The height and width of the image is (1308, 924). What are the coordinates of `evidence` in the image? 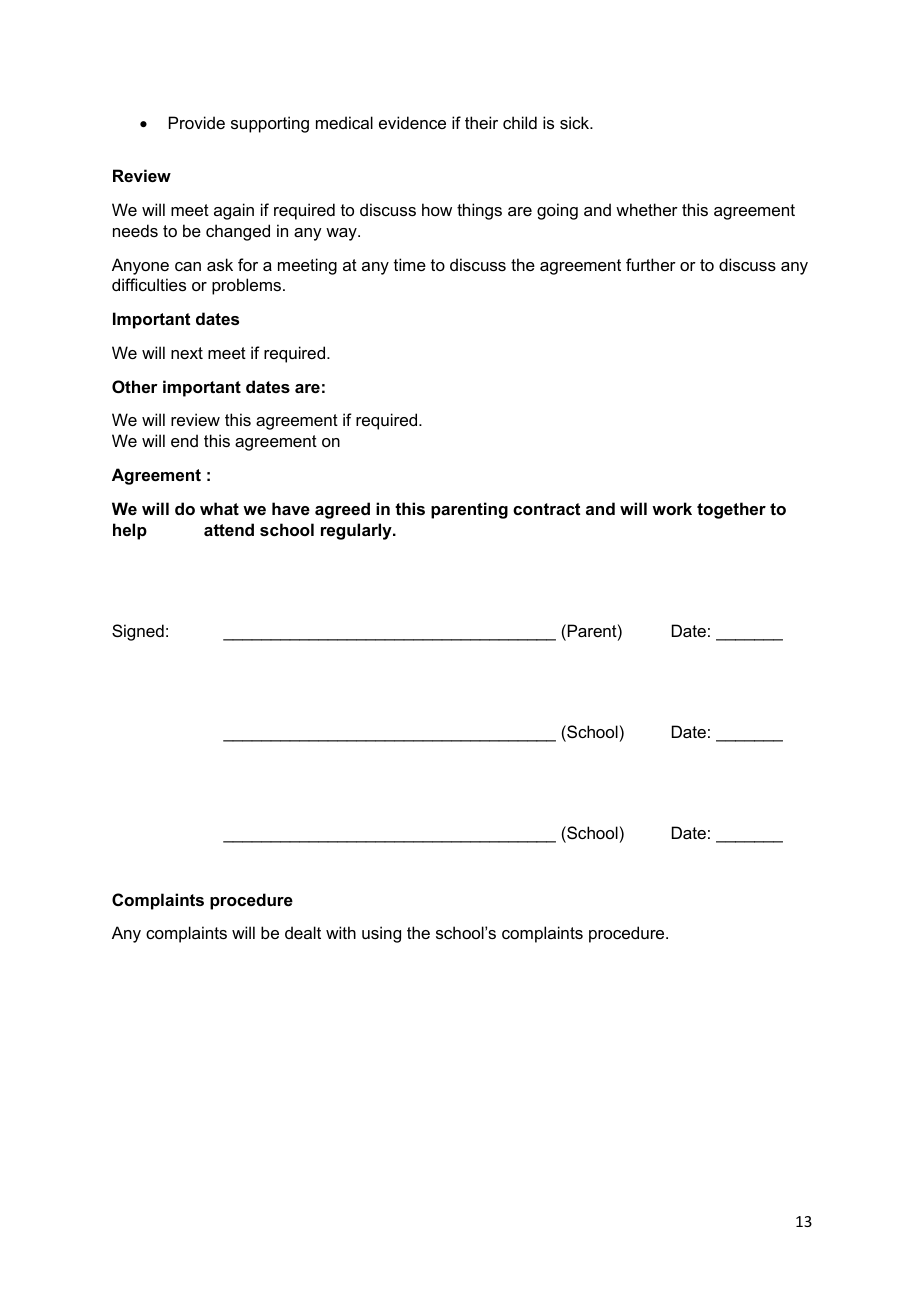 It's located at (412, 122).
